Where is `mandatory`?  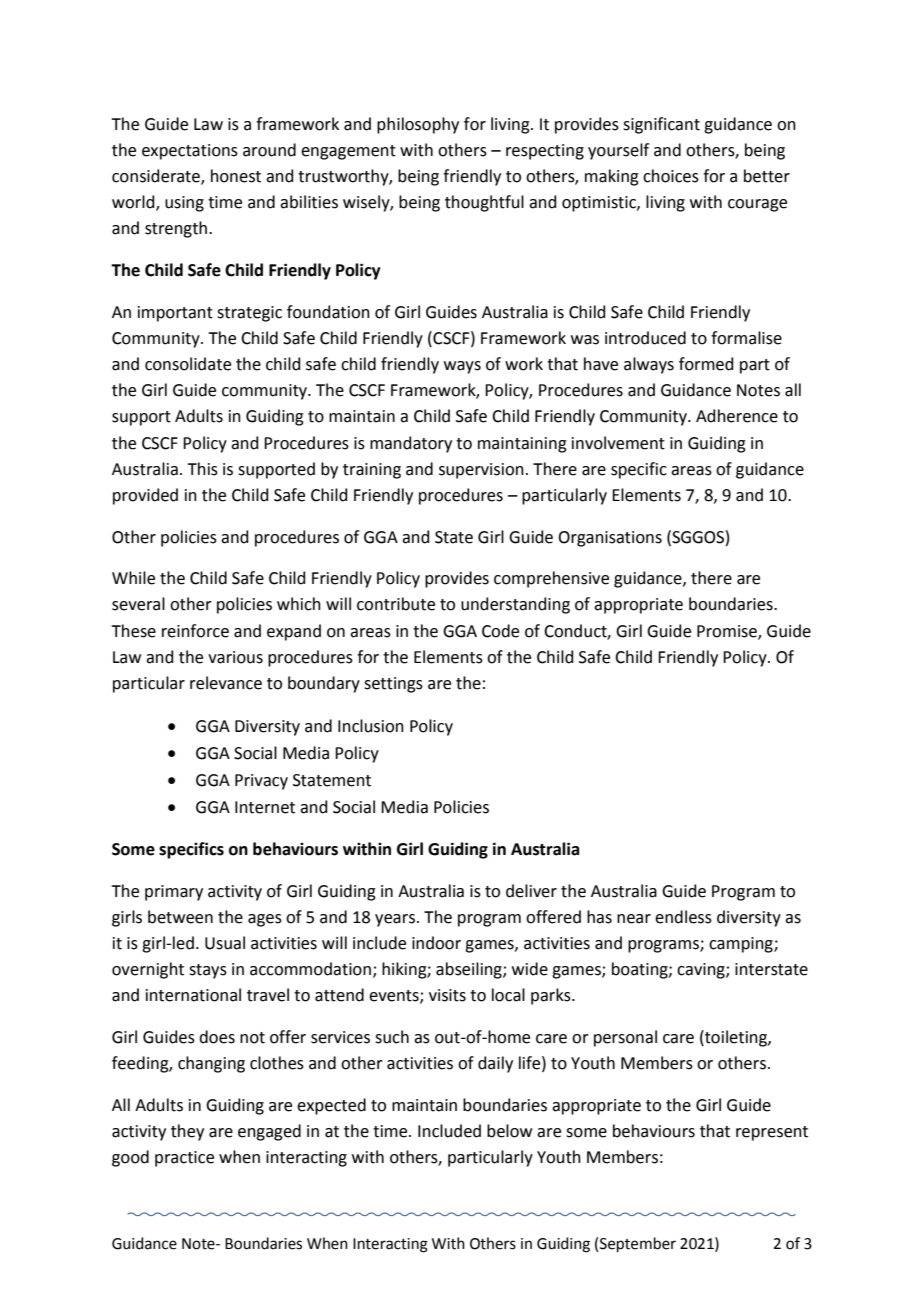 mandatory is located at coordinates (411, 444).
